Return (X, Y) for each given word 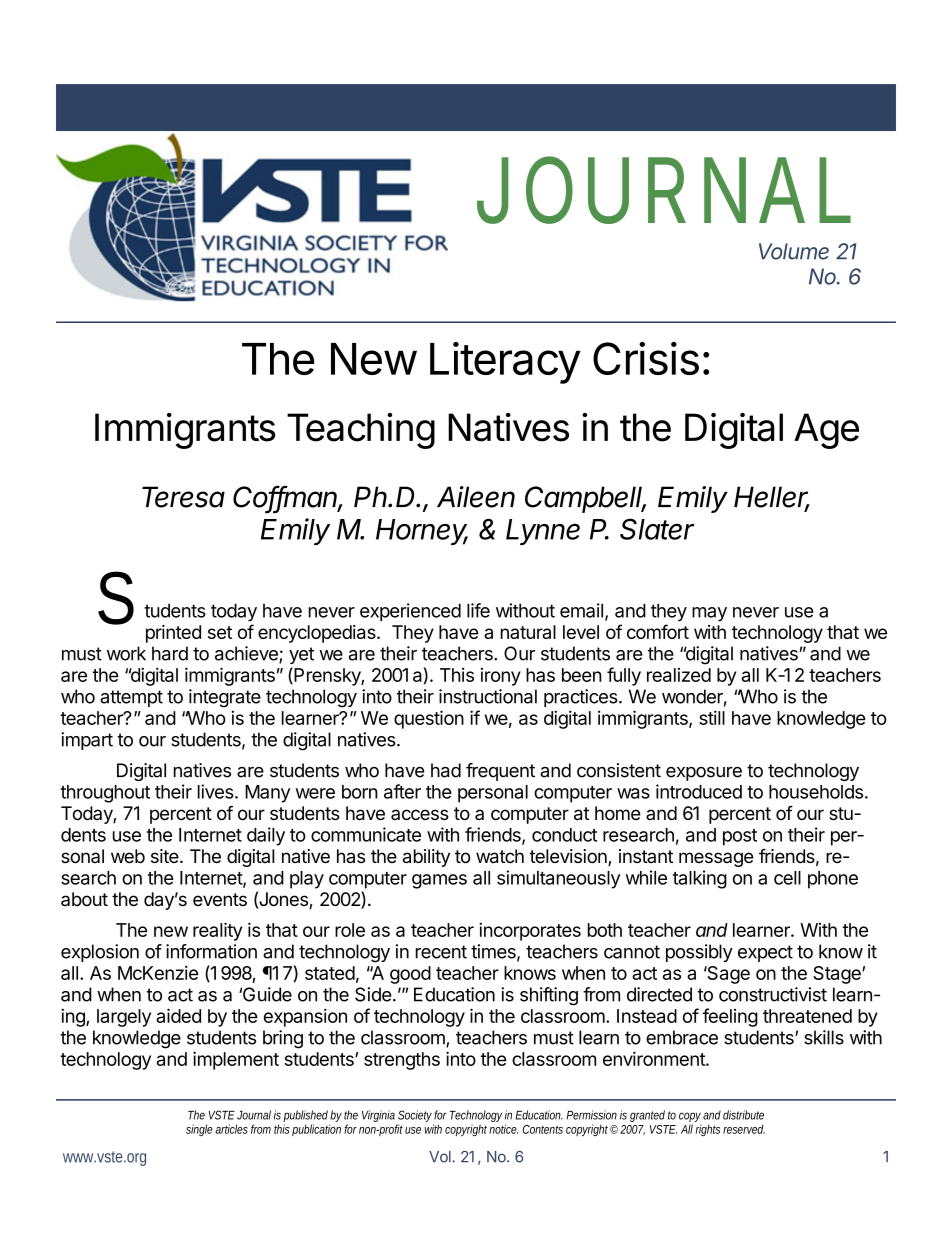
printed (173, 634)
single (199, 1130)
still (712, 717)
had (446, 770)
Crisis (646, 358)
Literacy (505, 363)
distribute (743, 1115)
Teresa (183, 497)
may (709, 614)
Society (415, 1117)
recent (441, 952)
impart (87, 741)
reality (217, 931)
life (478, 610)
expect (765, 953)
